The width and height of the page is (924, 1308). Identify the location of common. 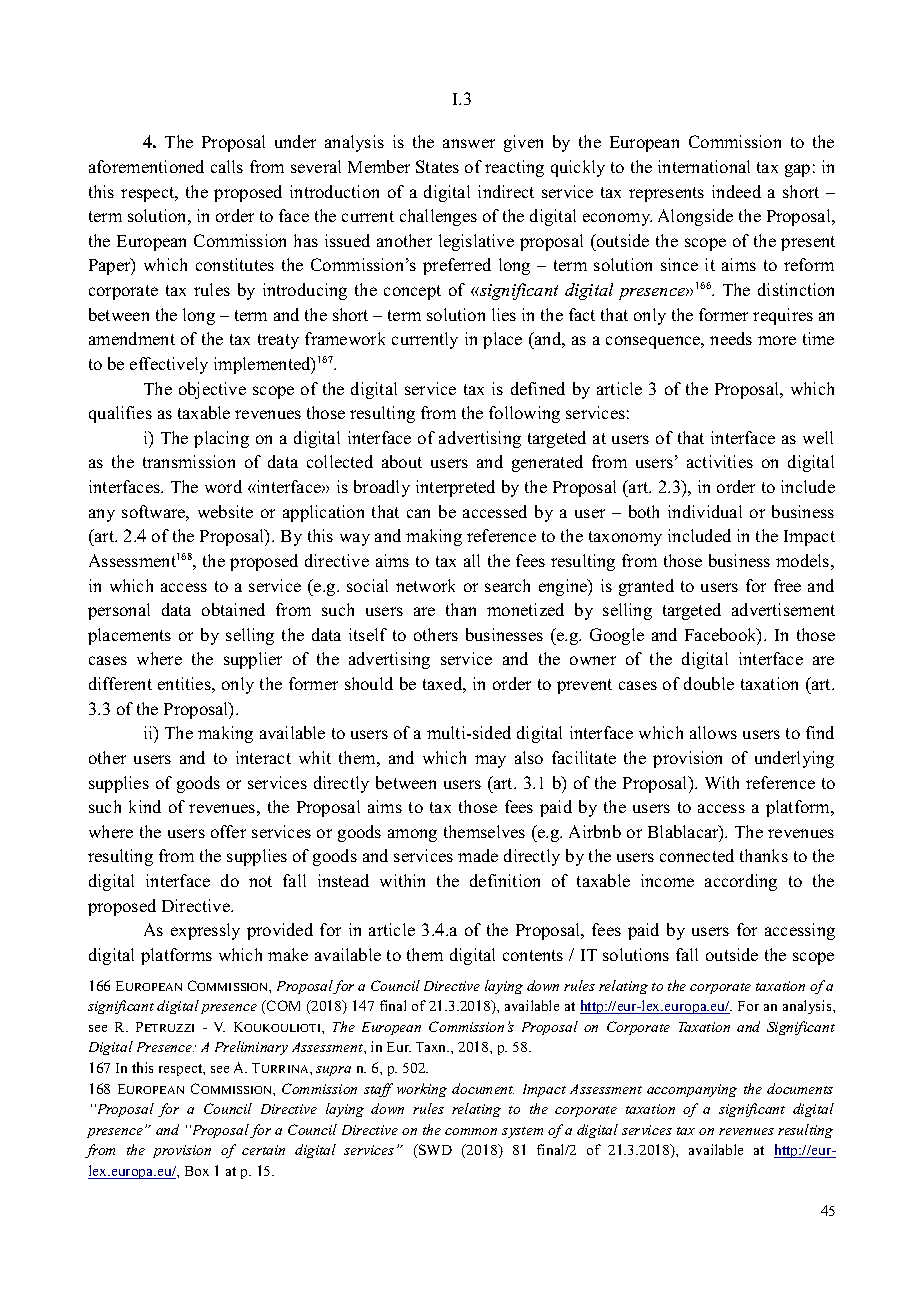
(471, 1131).
